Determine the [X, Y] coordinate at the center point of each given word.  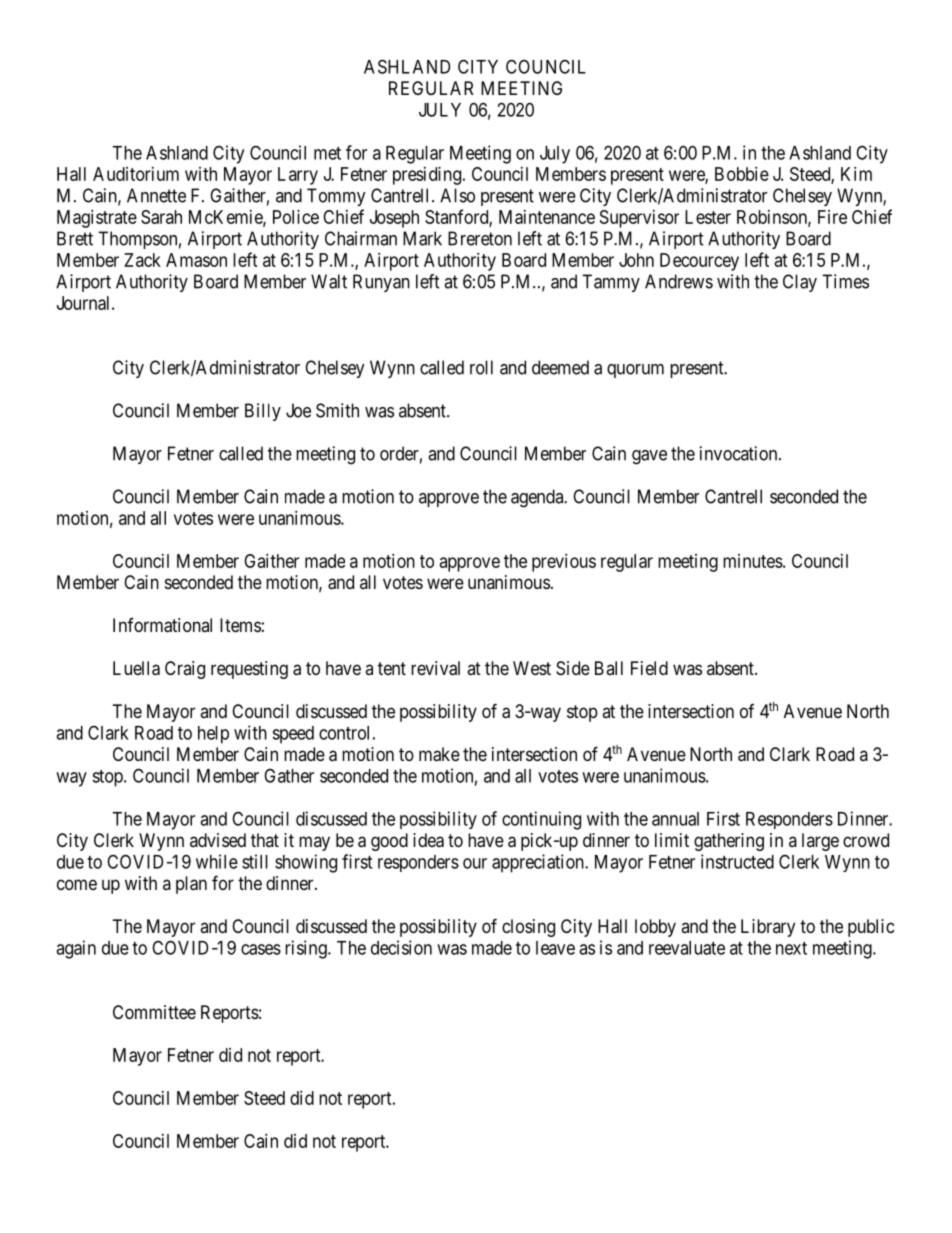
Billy [263, 412]
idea [428, 840]
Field [649, 668]
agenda [538, 498]
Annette [156, 195]
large [820, 842]
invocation [740, 453]
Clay [800, 283]
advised [218, 840]
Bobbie [742, 174]
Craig [185, 670]
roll [481, 367]
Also [457, 195]
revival [435, 668]
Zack [142, 260]
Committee [154, 1012]
